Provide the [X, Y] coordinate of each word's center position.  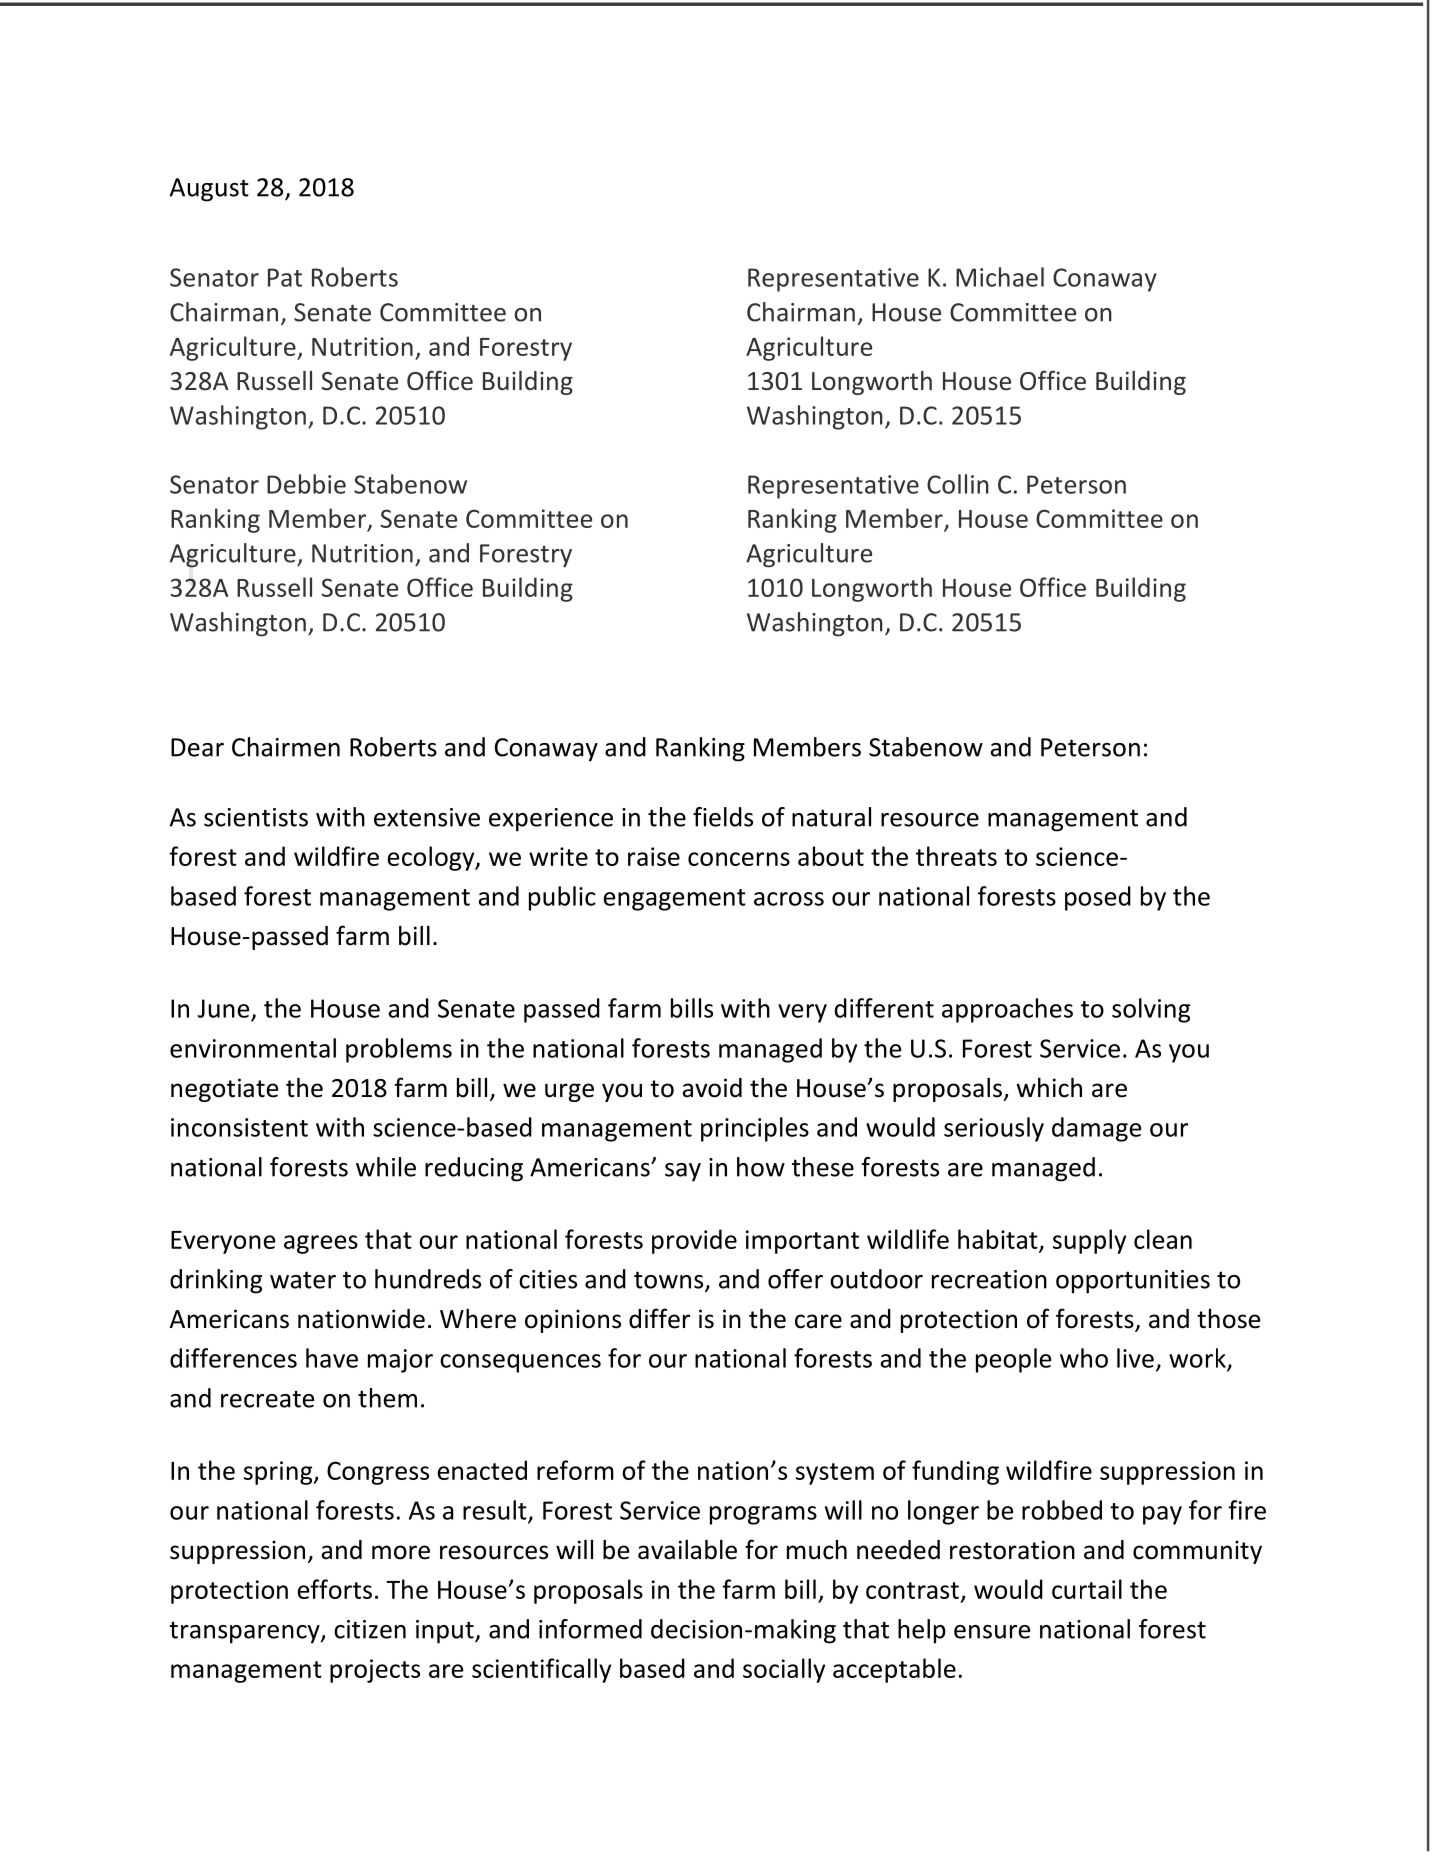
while [386, 1167]
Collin [958, 484]
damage [1096, 1129]
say [683, 1172]
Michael [1000, 277]
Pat [285, 277]
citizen [370, 1629]
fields [723, 817]
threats [956, 856]
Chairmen [286, 747]
